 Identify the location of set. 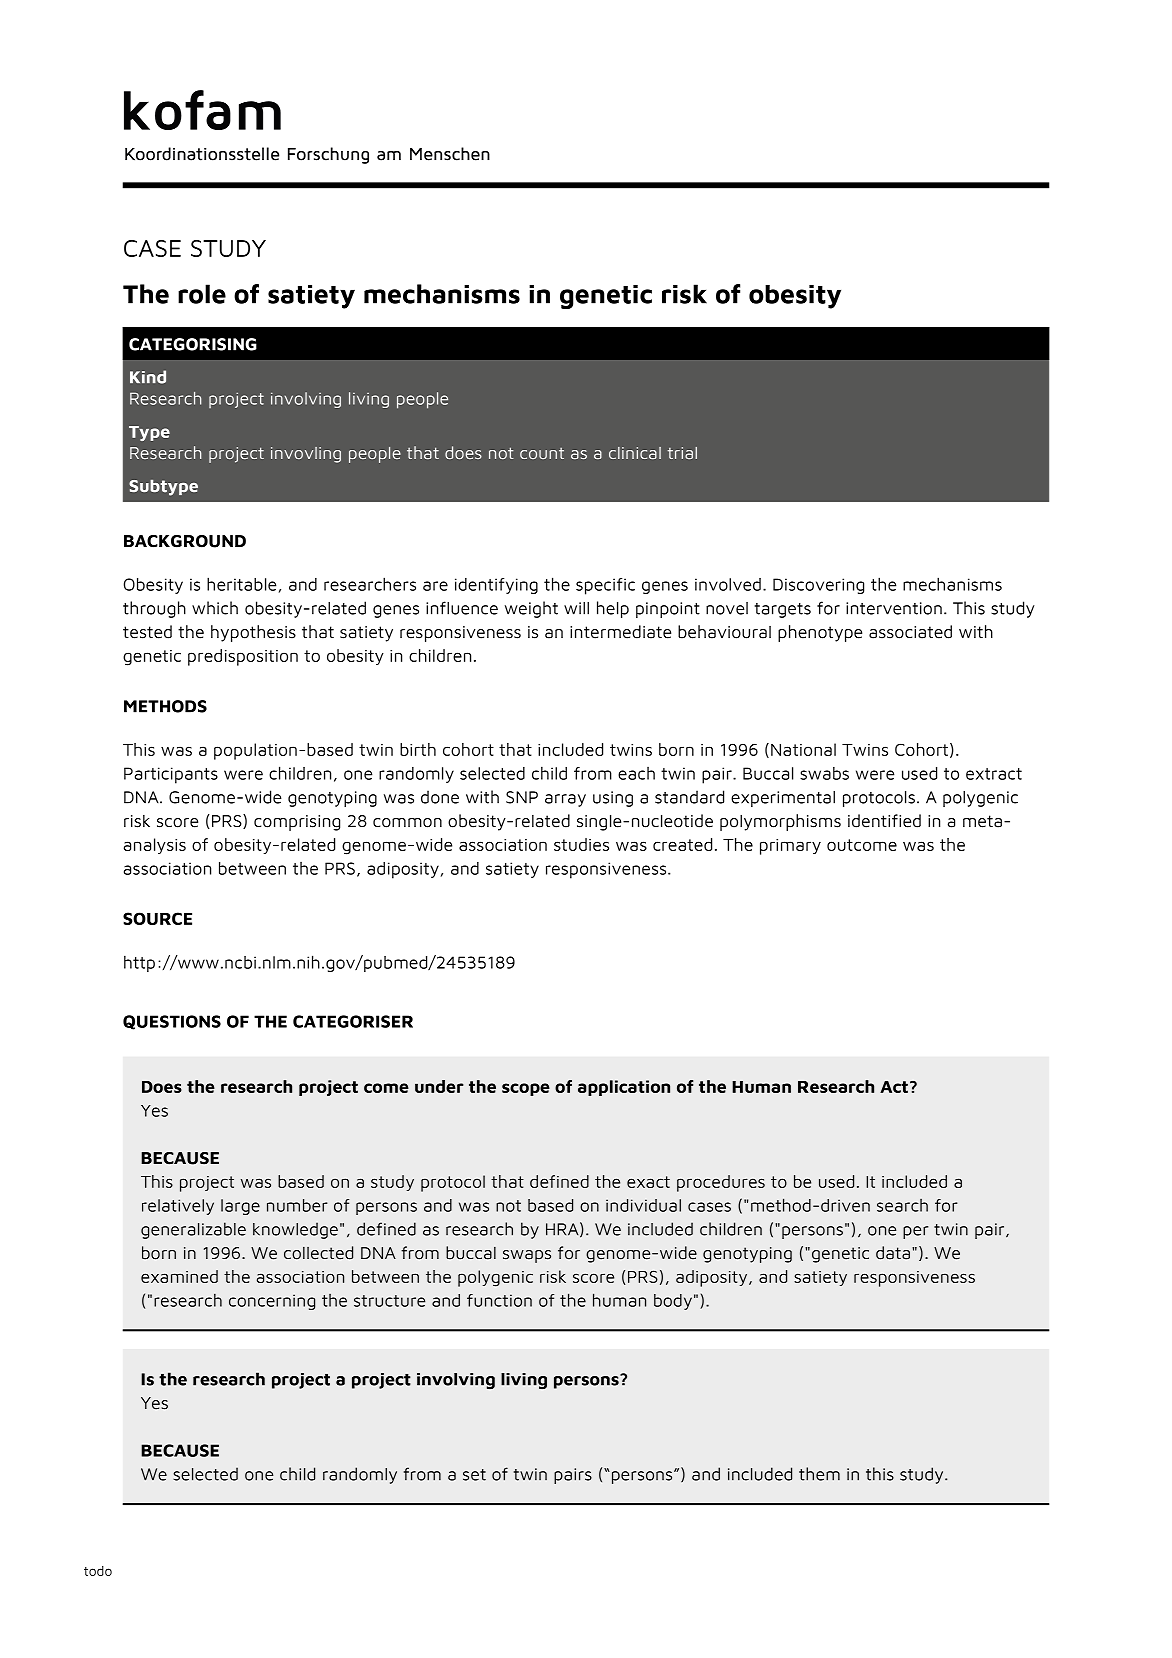
(474, 1475).
